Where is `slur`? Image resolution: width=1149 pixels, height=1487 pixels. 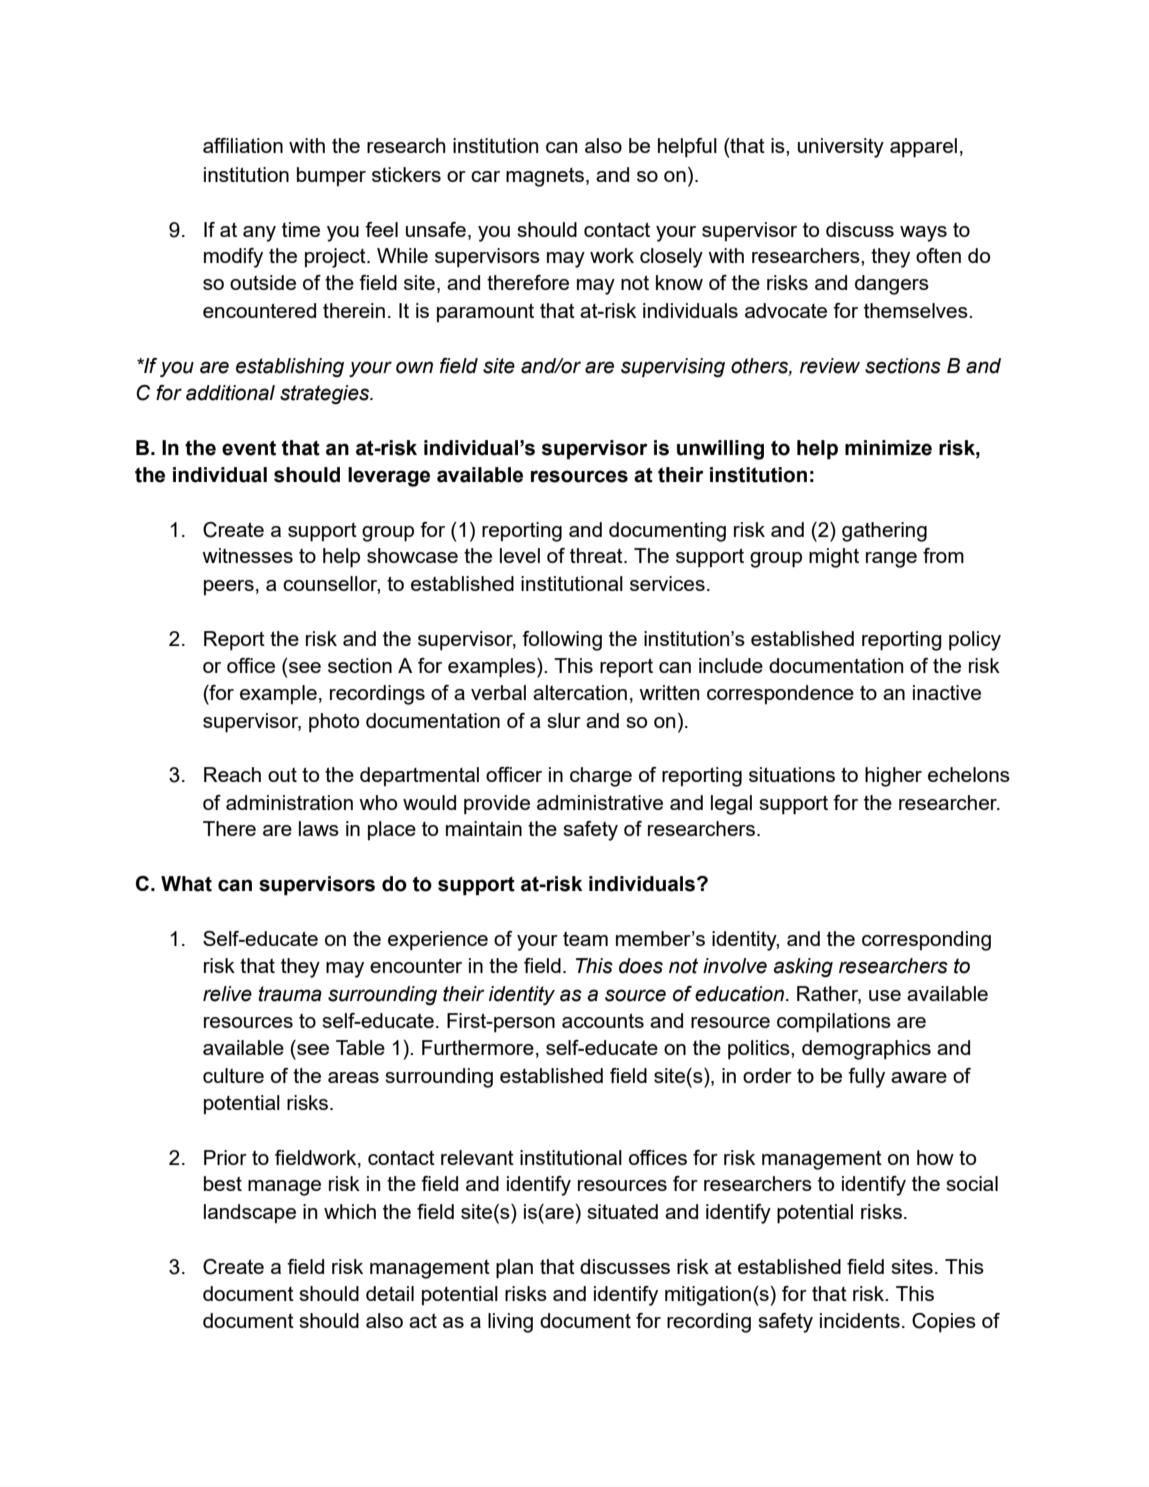 slur is located at coordinates (564, 720).
